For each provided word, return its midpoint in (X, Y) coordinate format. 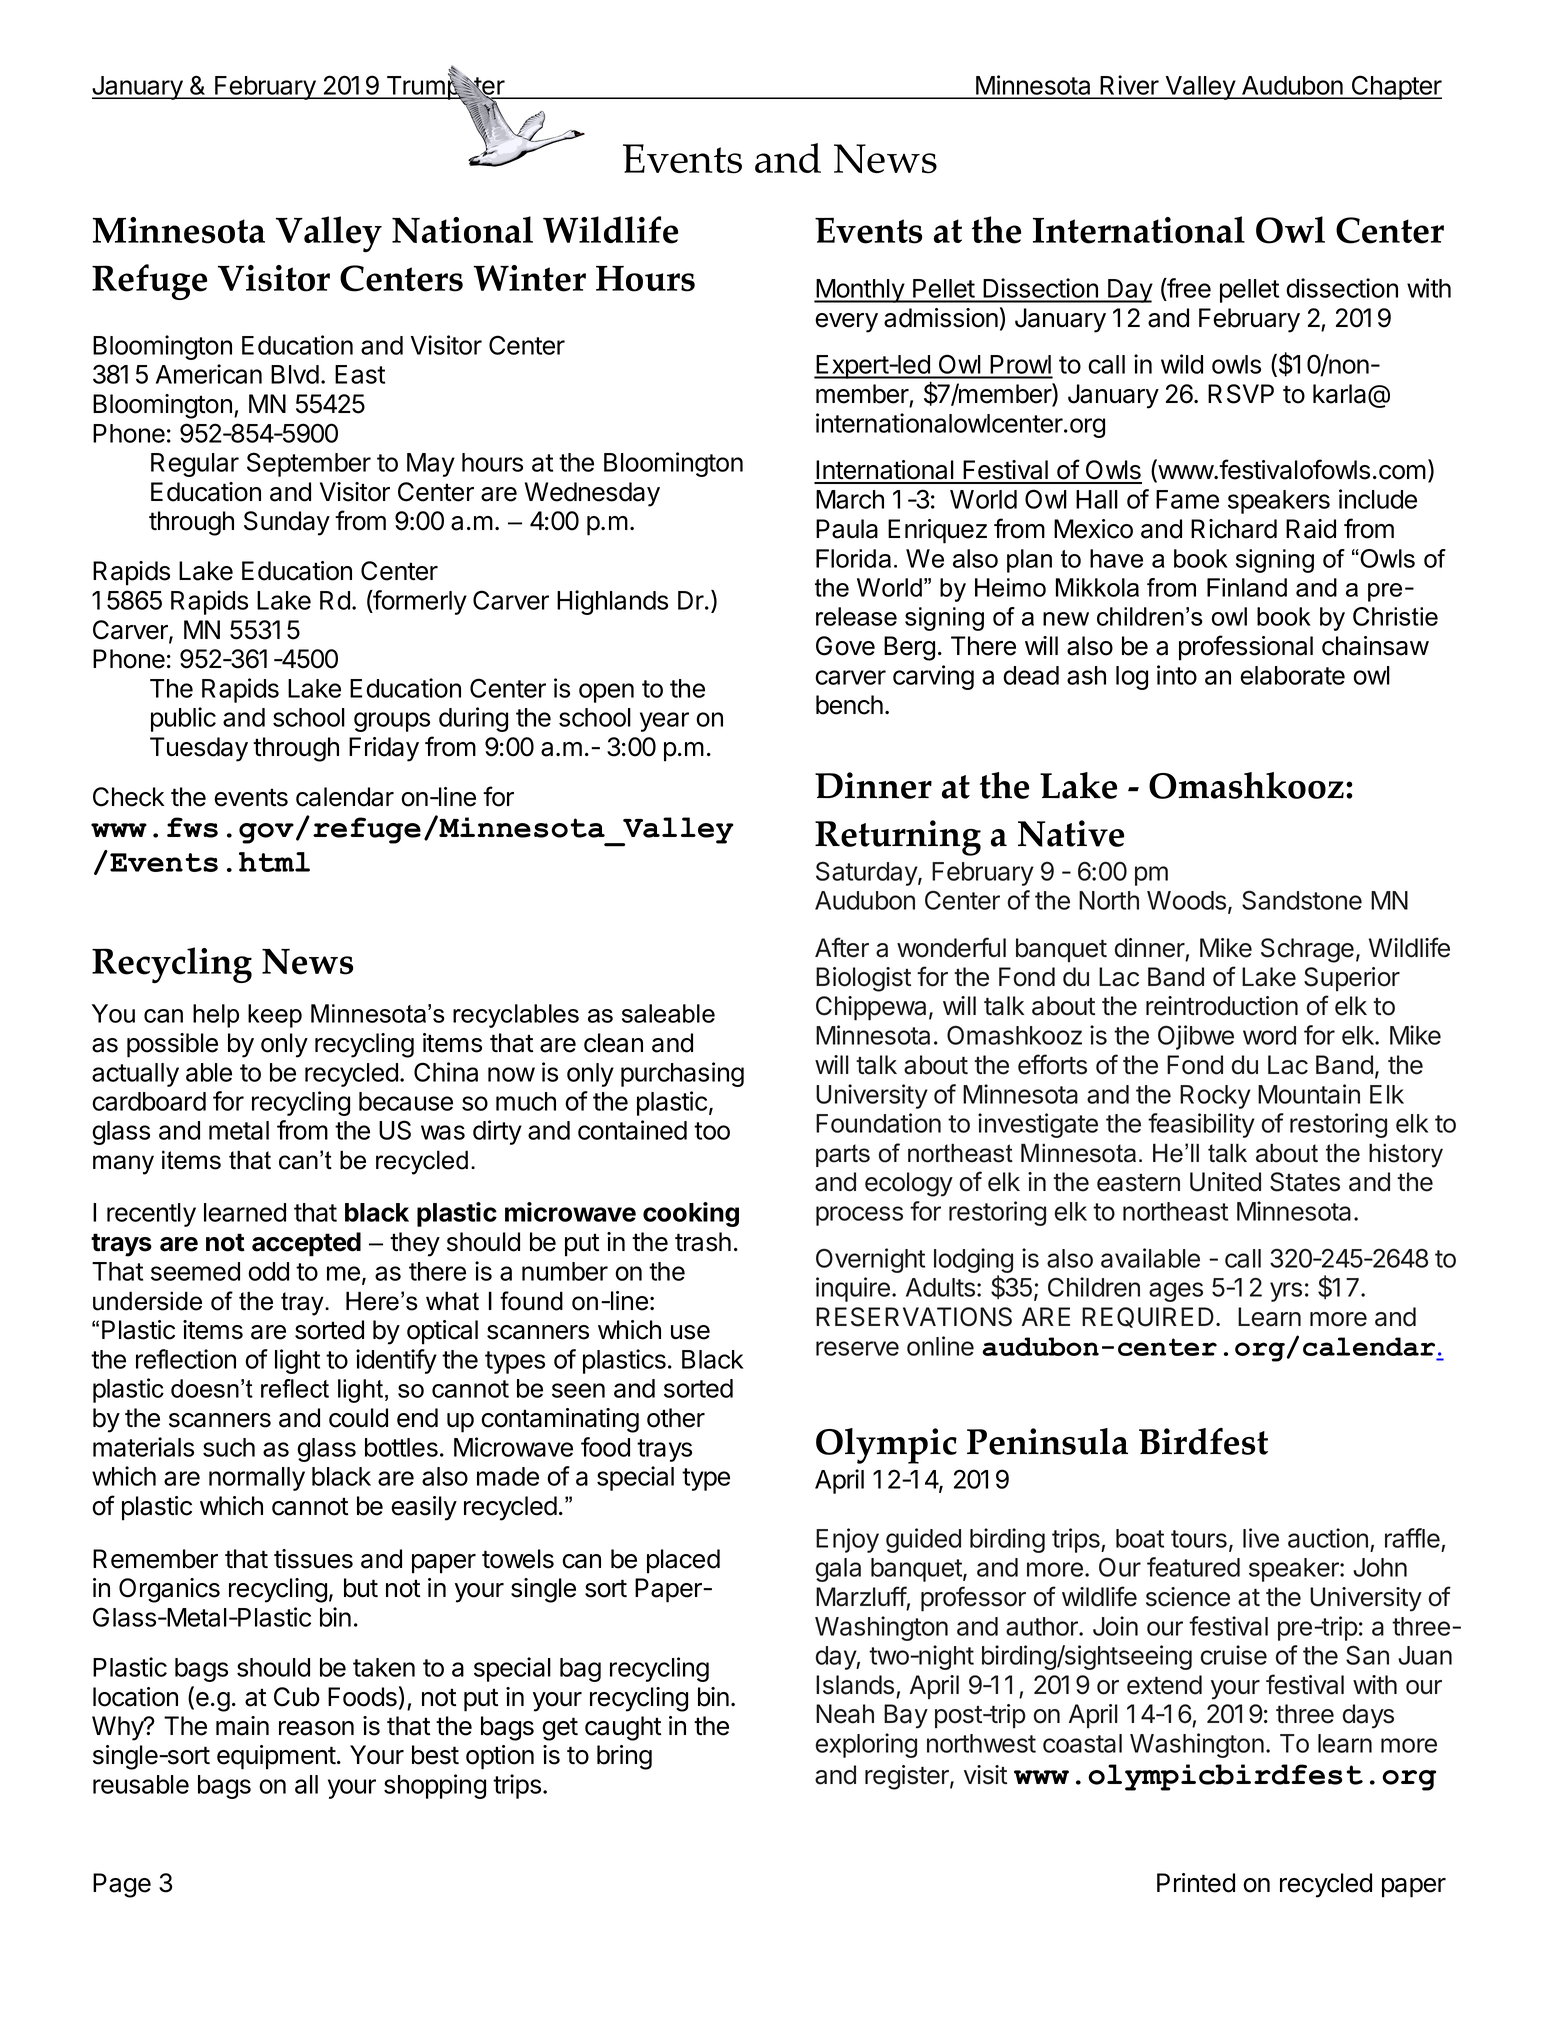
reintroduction (1222, 1006)
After (842, 947)
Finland (1247, 587)
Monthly (860, 291)
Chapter (1396, 87)
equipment (276, 1757)
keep (275, 1016)
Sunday (287, 523)
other (676, 1418)
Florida (853, 558)
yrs (1286, 1292)
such (229, 1447)
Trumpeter (445, 88)
